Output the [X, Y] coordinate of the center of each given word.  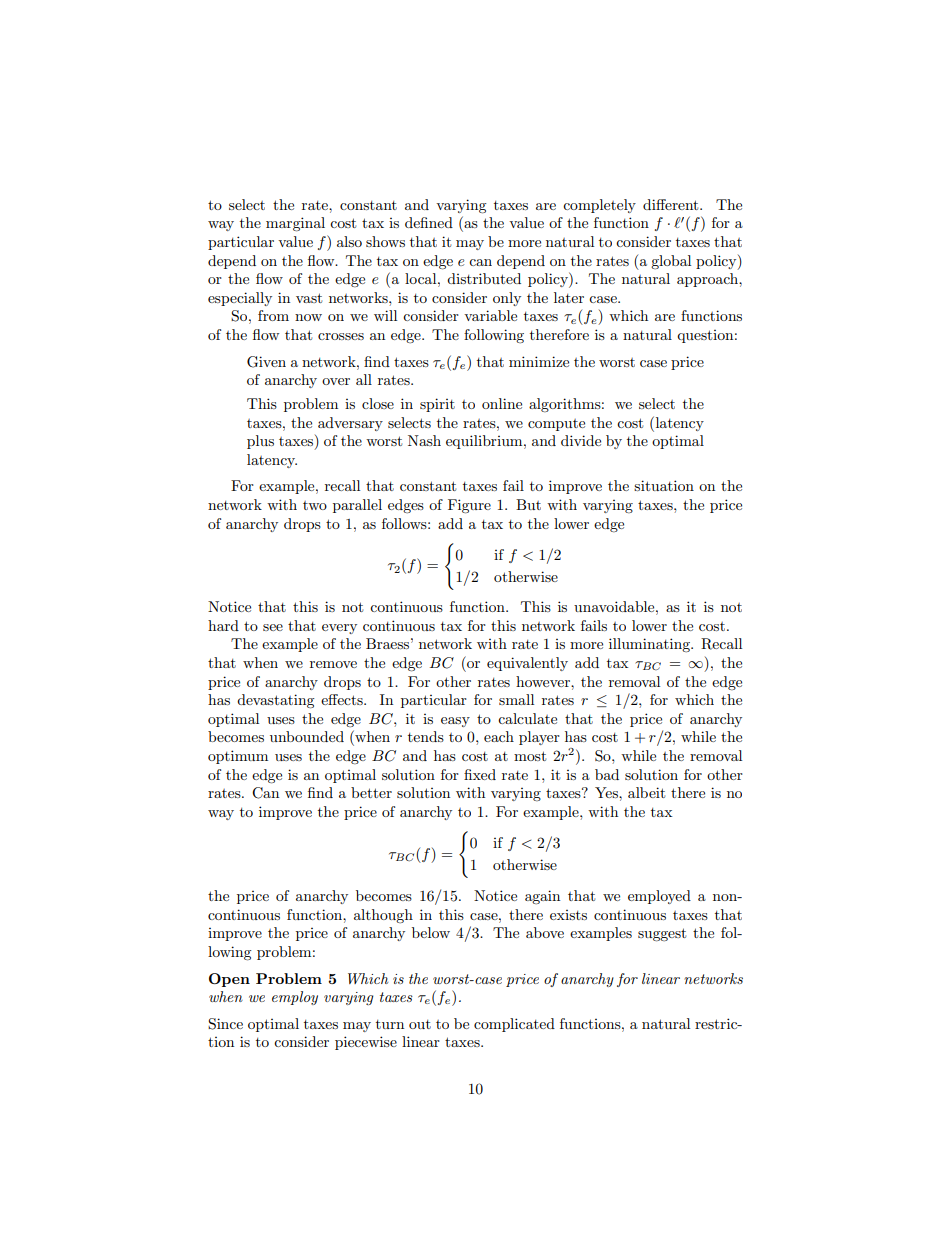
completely [599, 206]
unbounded [307, 736]
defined [429, 222]
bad [607, 774]
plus [260, 442]
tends [426, 736]
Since [225, 1024]
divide [581, 440]
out [420, 1024]
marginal [295, 224]
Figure [469, 506]
